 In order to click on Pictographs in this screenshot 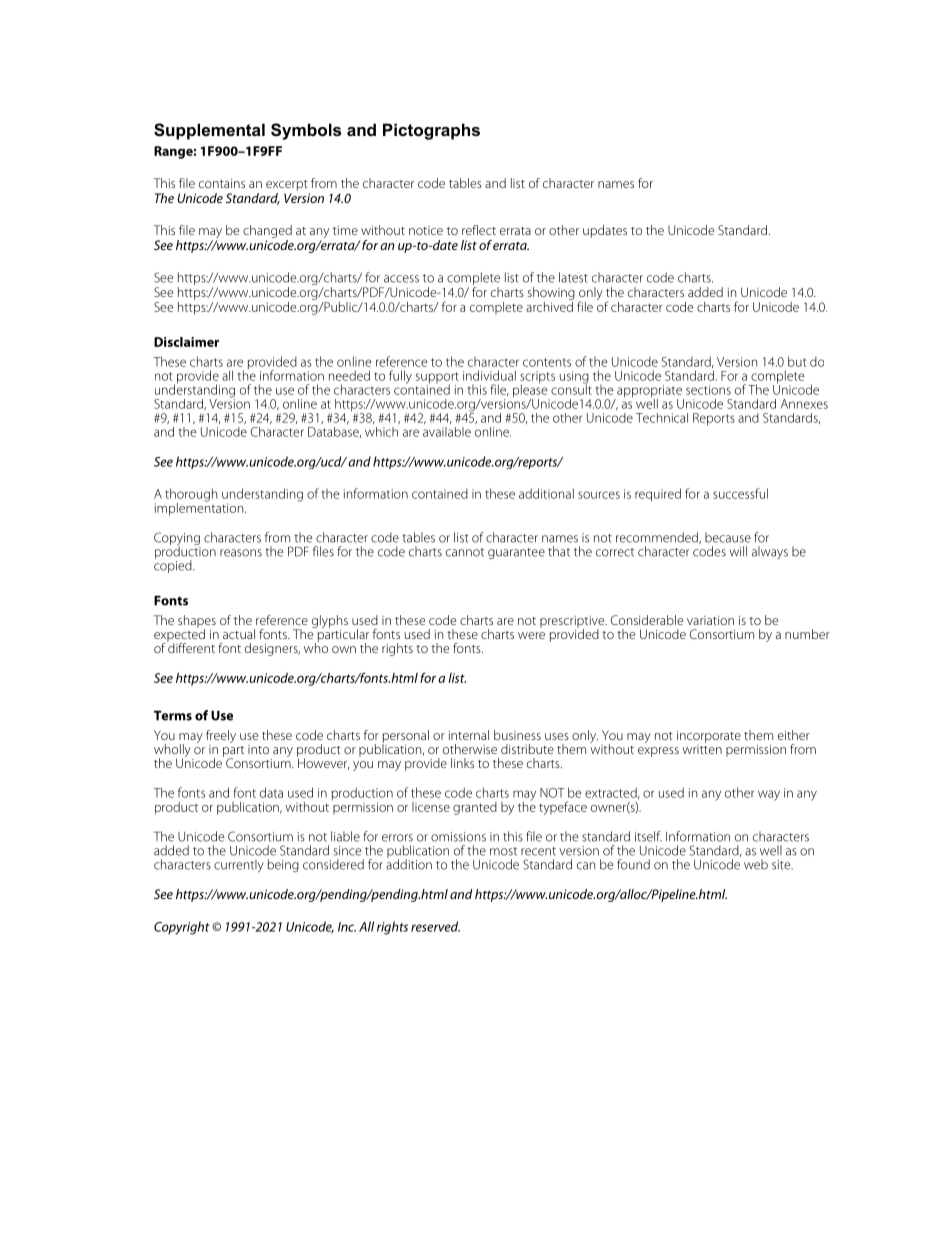, I will do `click(431, 131)`.
